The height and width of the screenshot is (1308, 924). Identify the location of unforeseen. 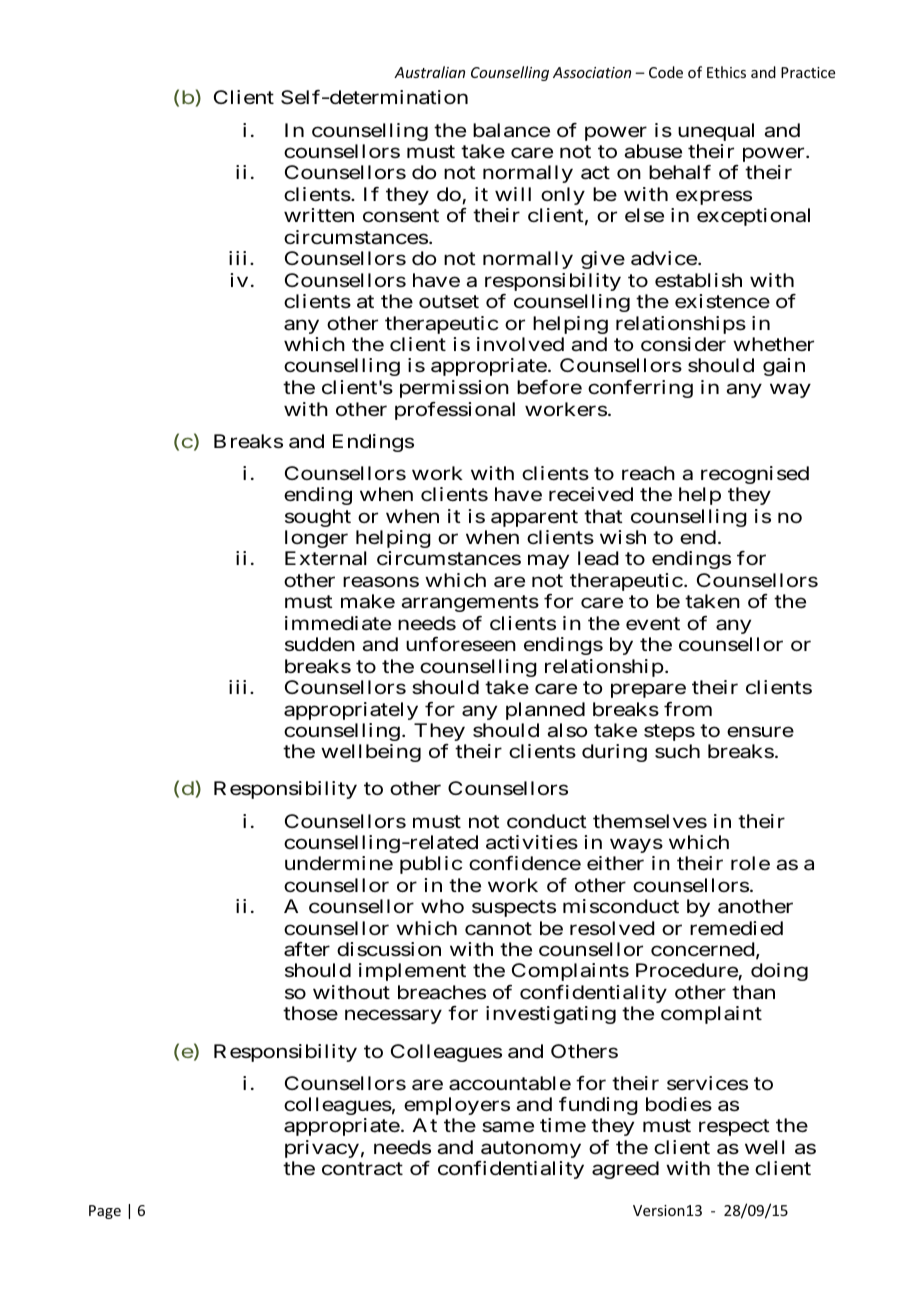
(461, 644).
